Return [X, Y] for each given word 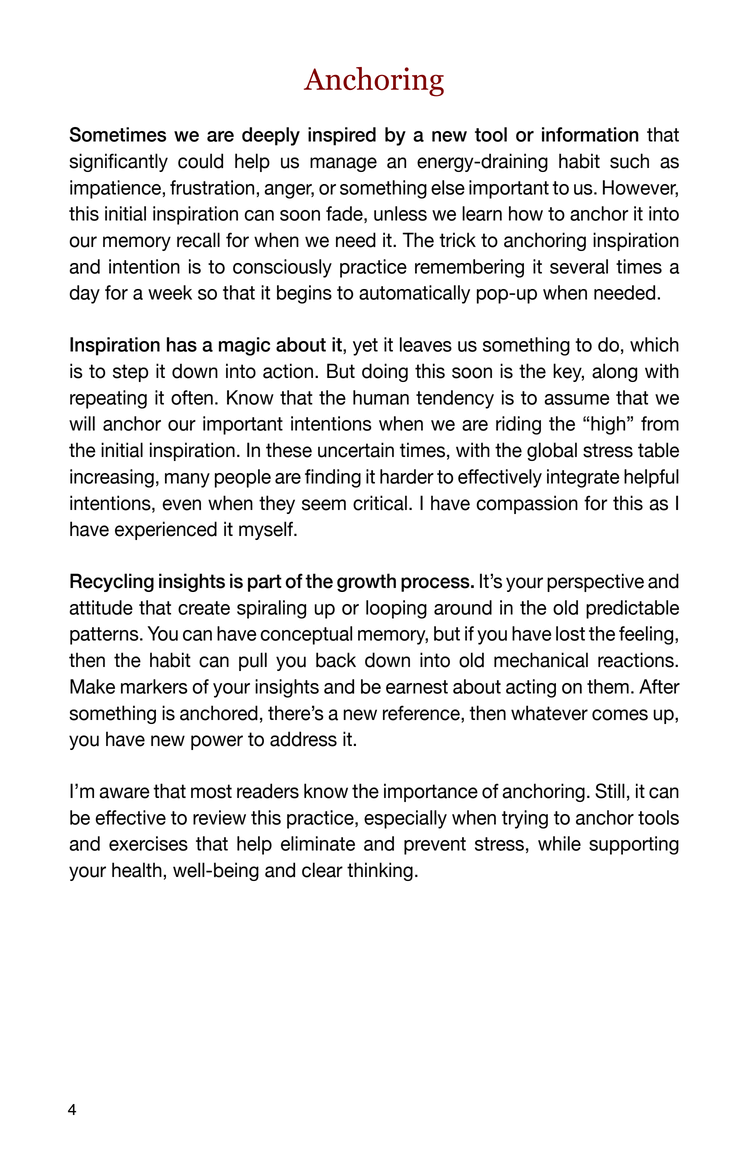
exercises [148, 843]
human [381, 397]
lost [570, 633]
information [590, 134]
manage [343, 164]
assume [577, 399]
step [130, 373]
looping [396, 609]
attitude [101, 607]
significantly [118, 162]
